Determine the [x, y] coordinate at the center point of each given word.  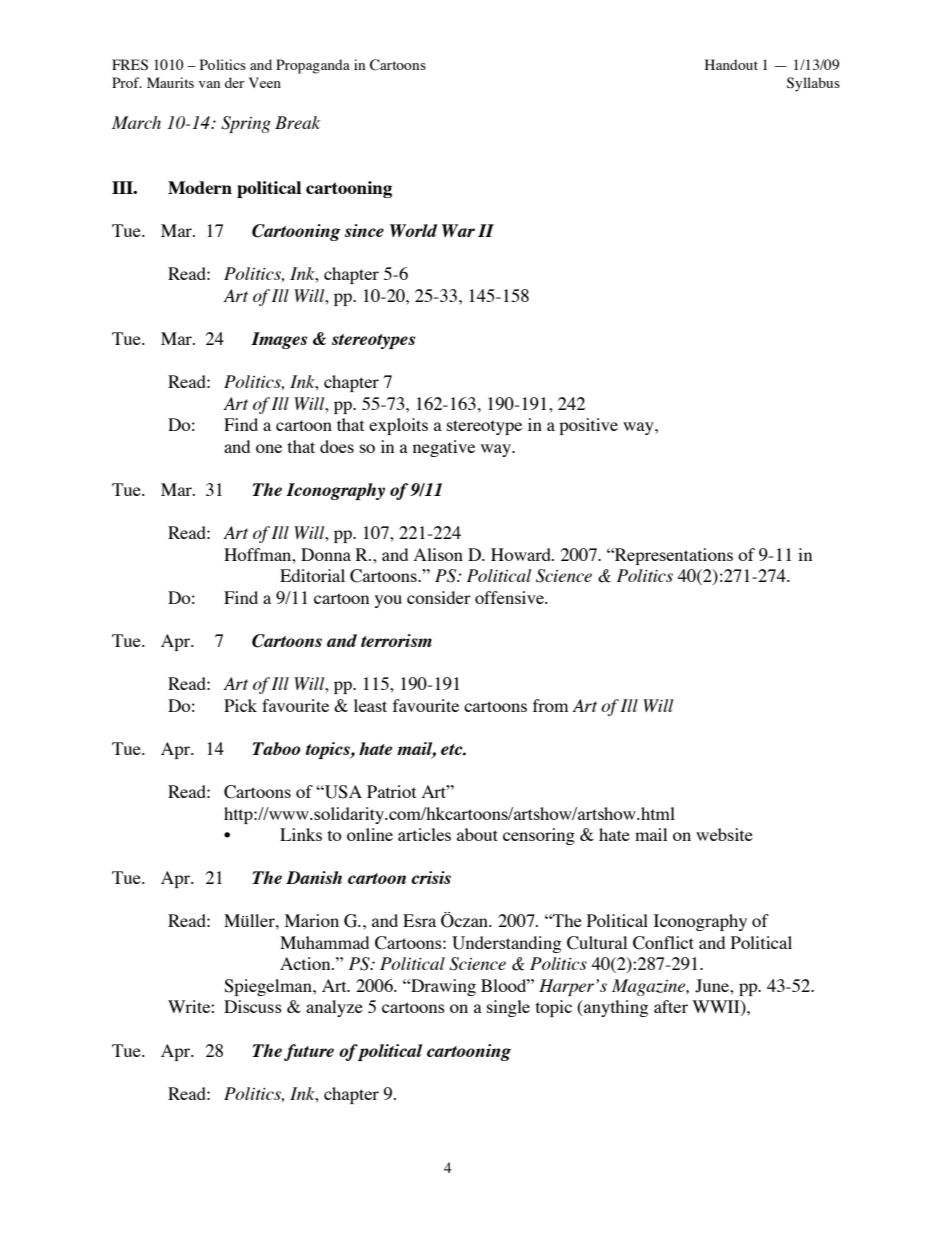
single [508, 1008]
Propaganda [313, 66]
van [209, 84]
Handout [731, 64]
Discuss [253, 1006]
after [671, 1006]
